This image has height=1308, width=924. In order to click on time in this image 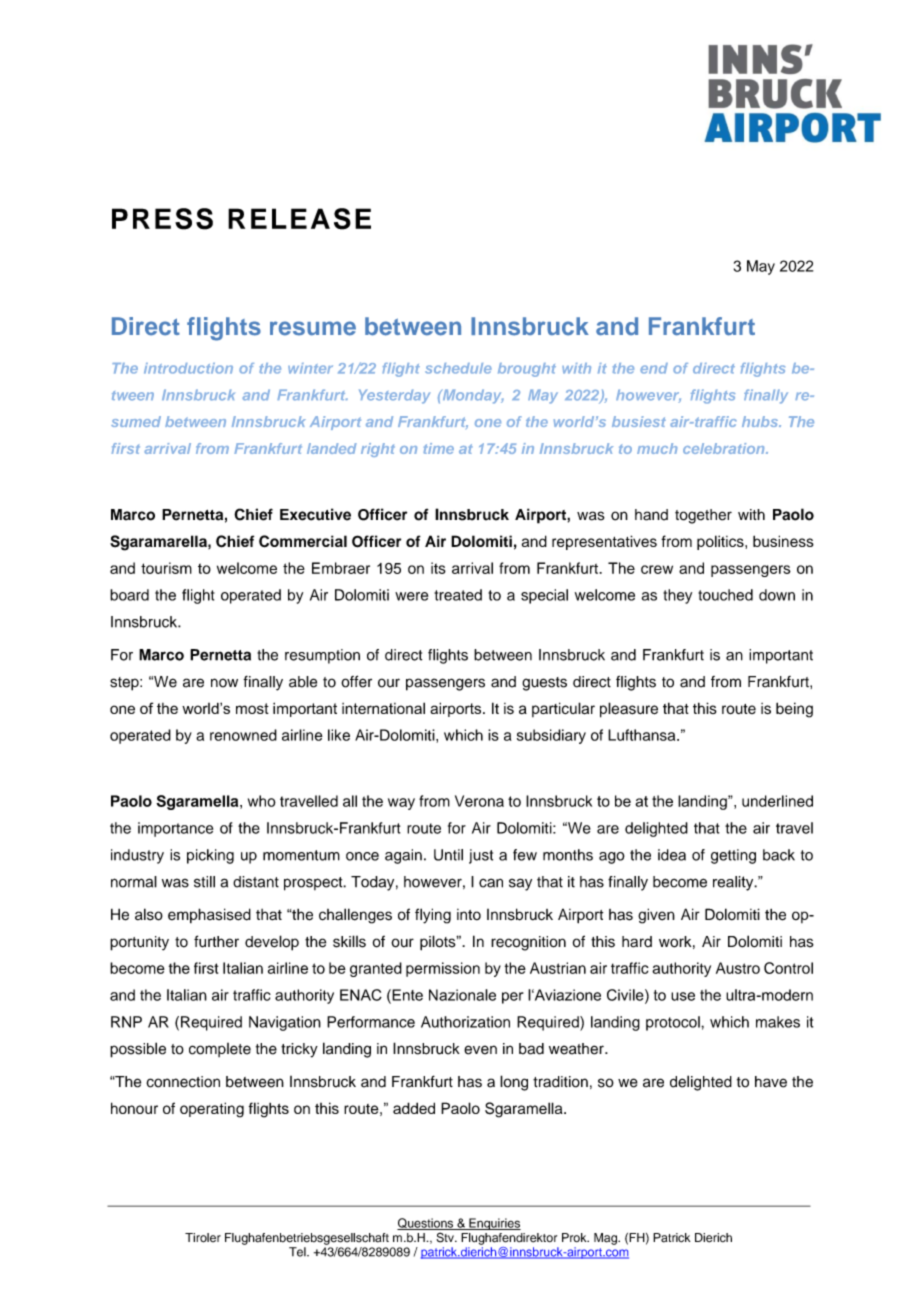, I will do `click(438, 448)`.
